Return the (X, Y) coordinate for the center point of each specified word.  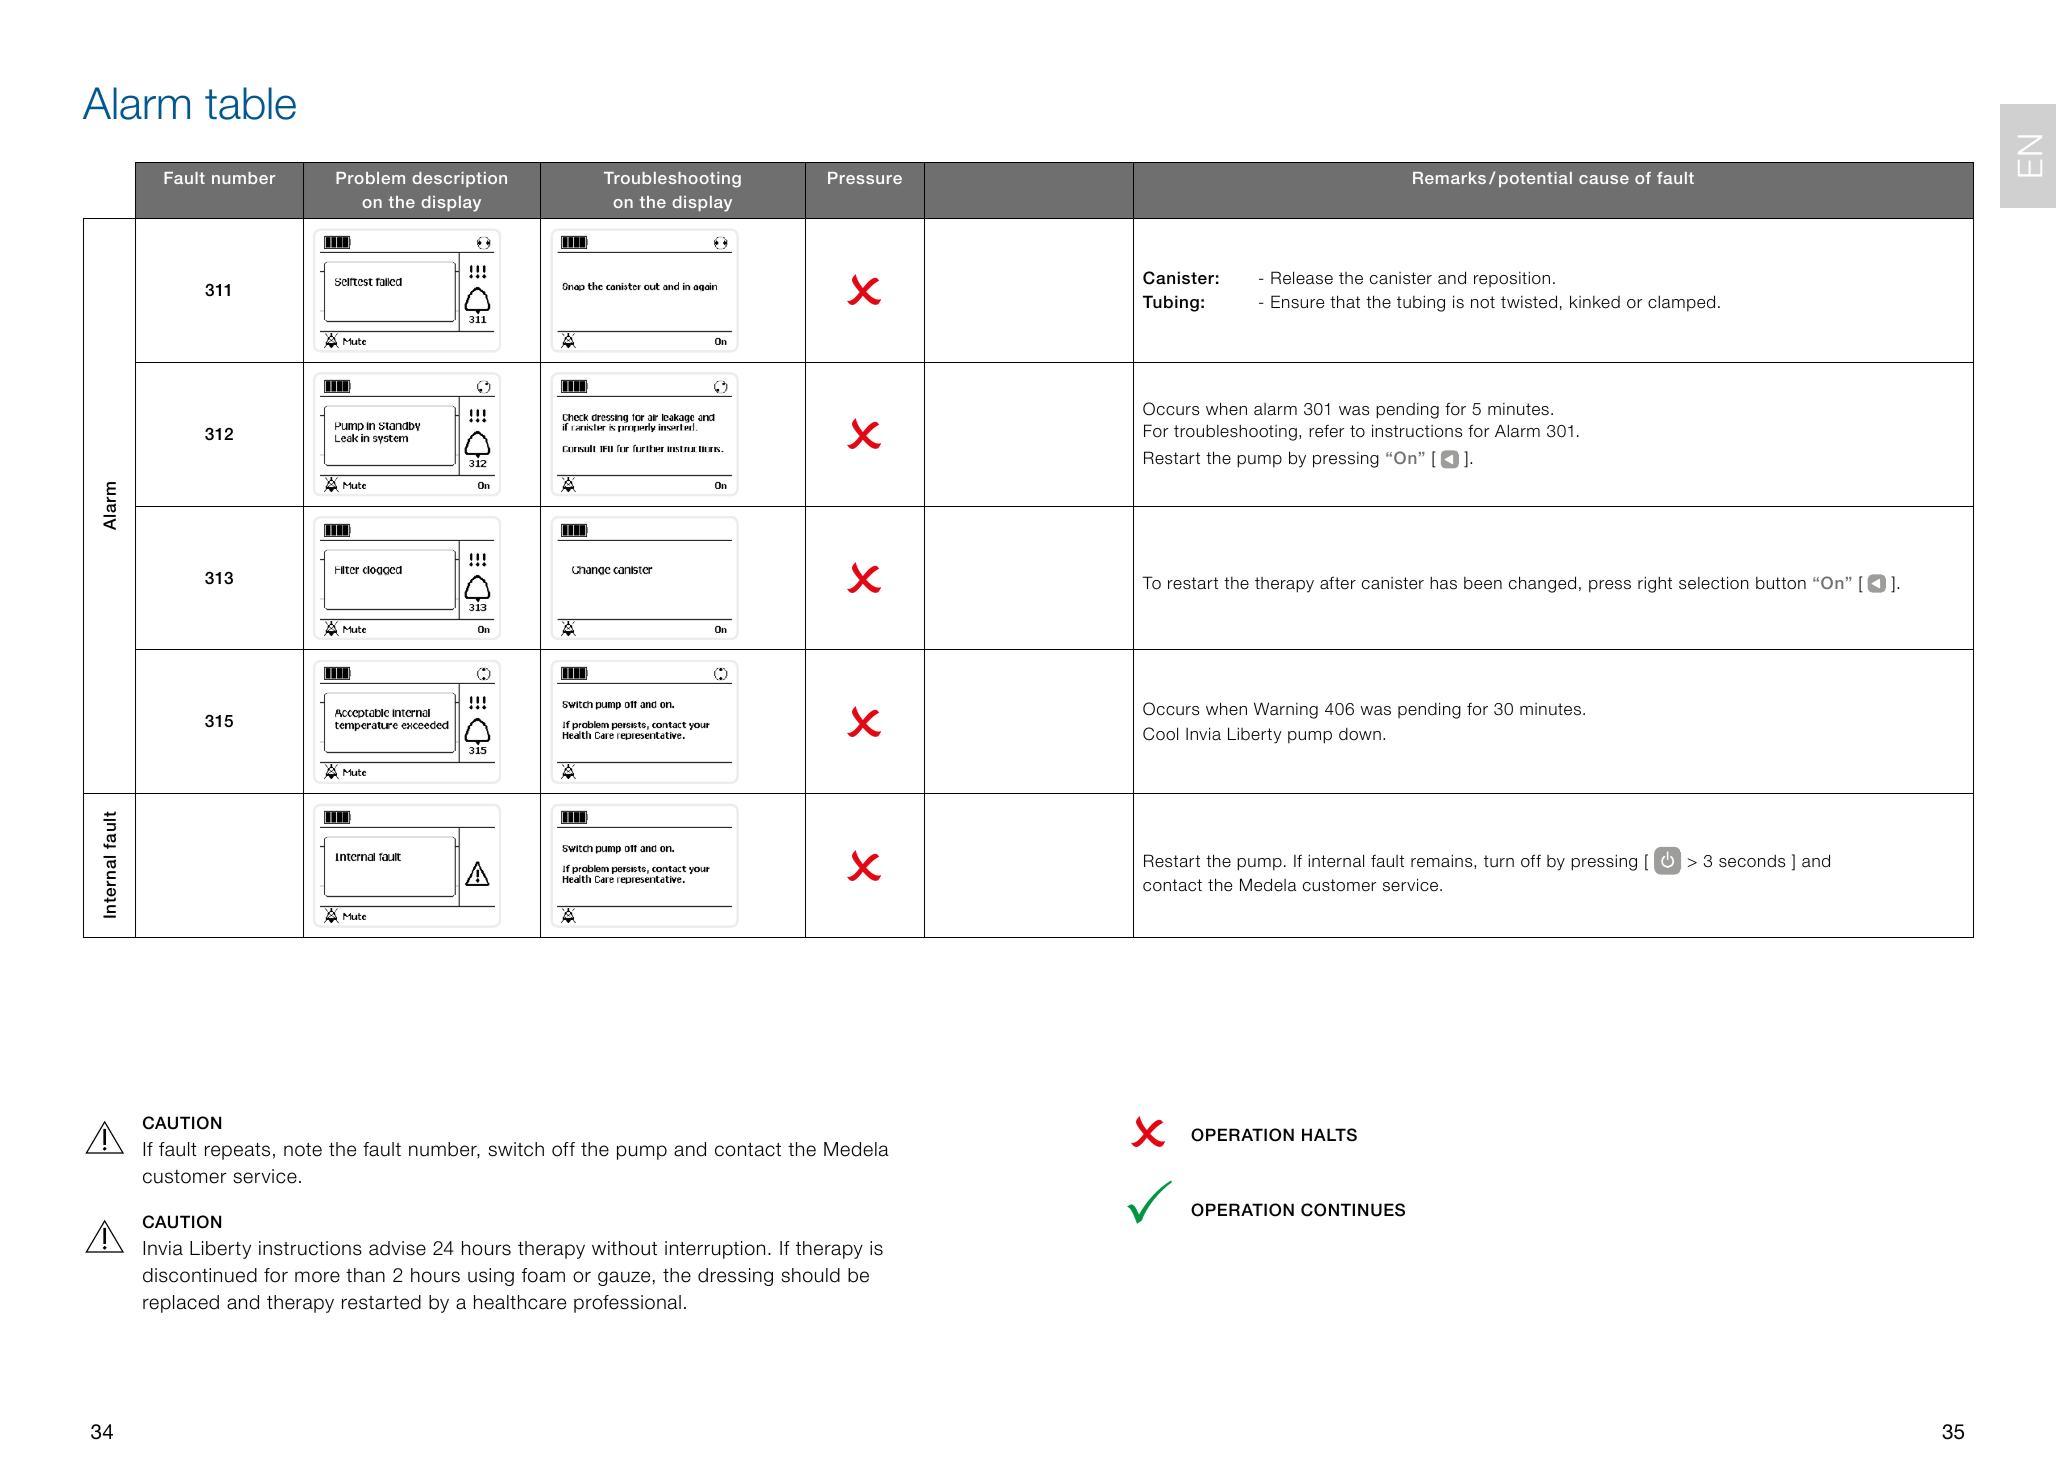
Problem (370, 178)
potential (1535, 179)
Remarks (1449, 178)
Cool (1160, 734)
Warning (1286, 710)
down (1360, 734)
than (365, 1275)
